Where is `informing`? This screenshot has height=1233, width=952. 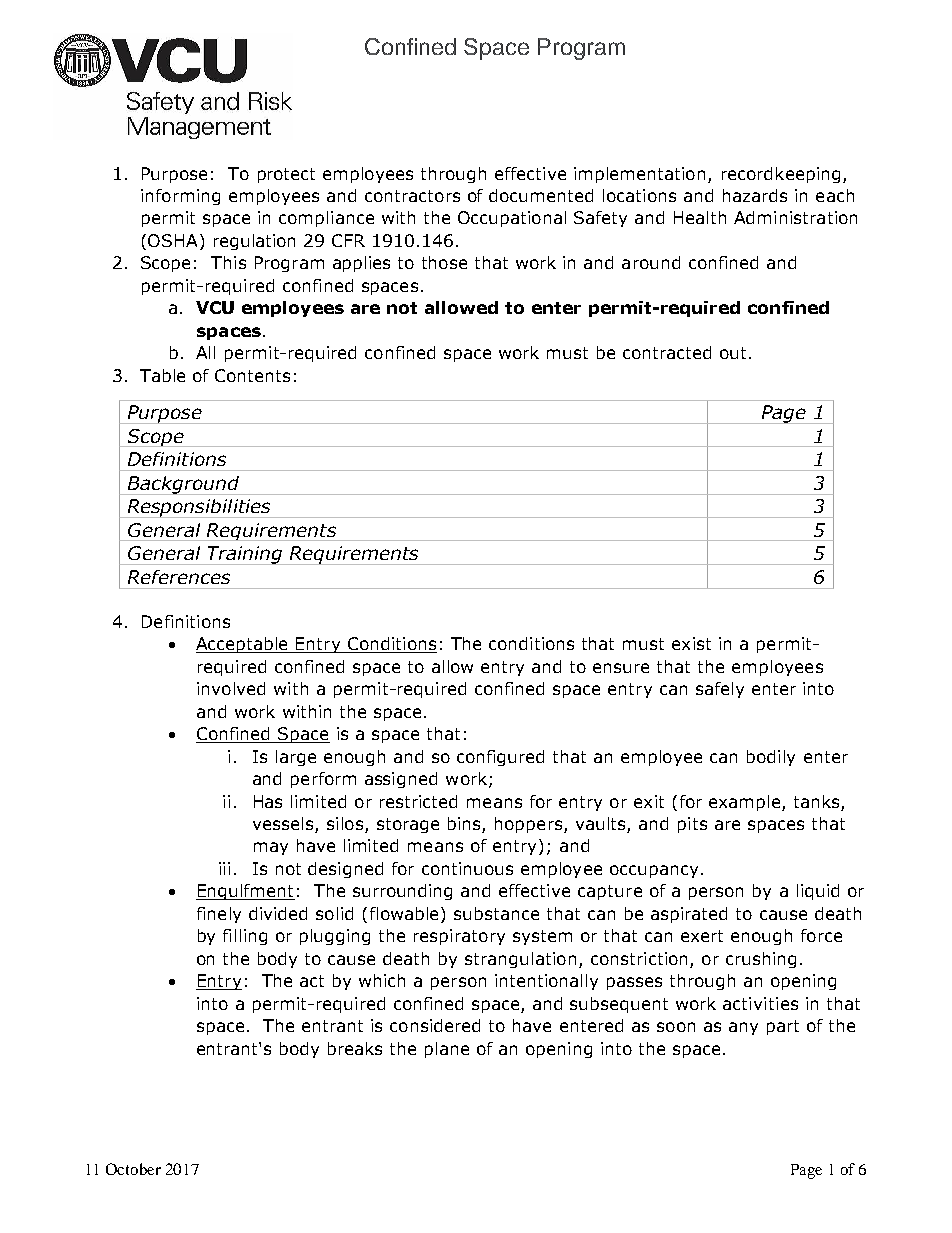 informing is located at coordinates (180, 197).
